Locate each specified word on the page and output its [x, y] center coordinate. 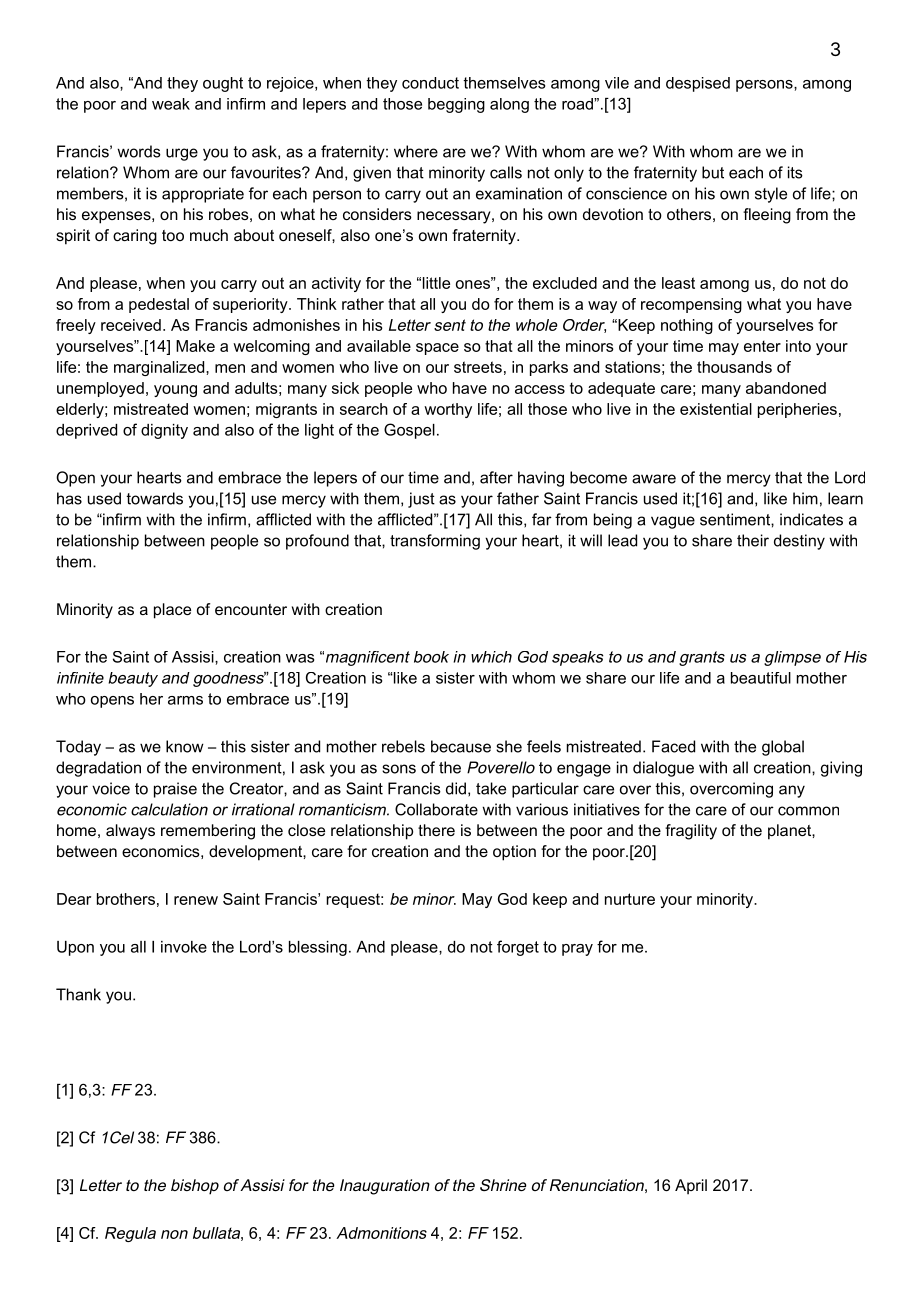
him [805, 498]
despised [698, 84]
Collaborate [436, 809]
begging [456, 105]
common [808, 811]
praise [175, 790]
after [496, 477]
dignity [164, 431]
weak [171, 104]
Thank [78, 994]
